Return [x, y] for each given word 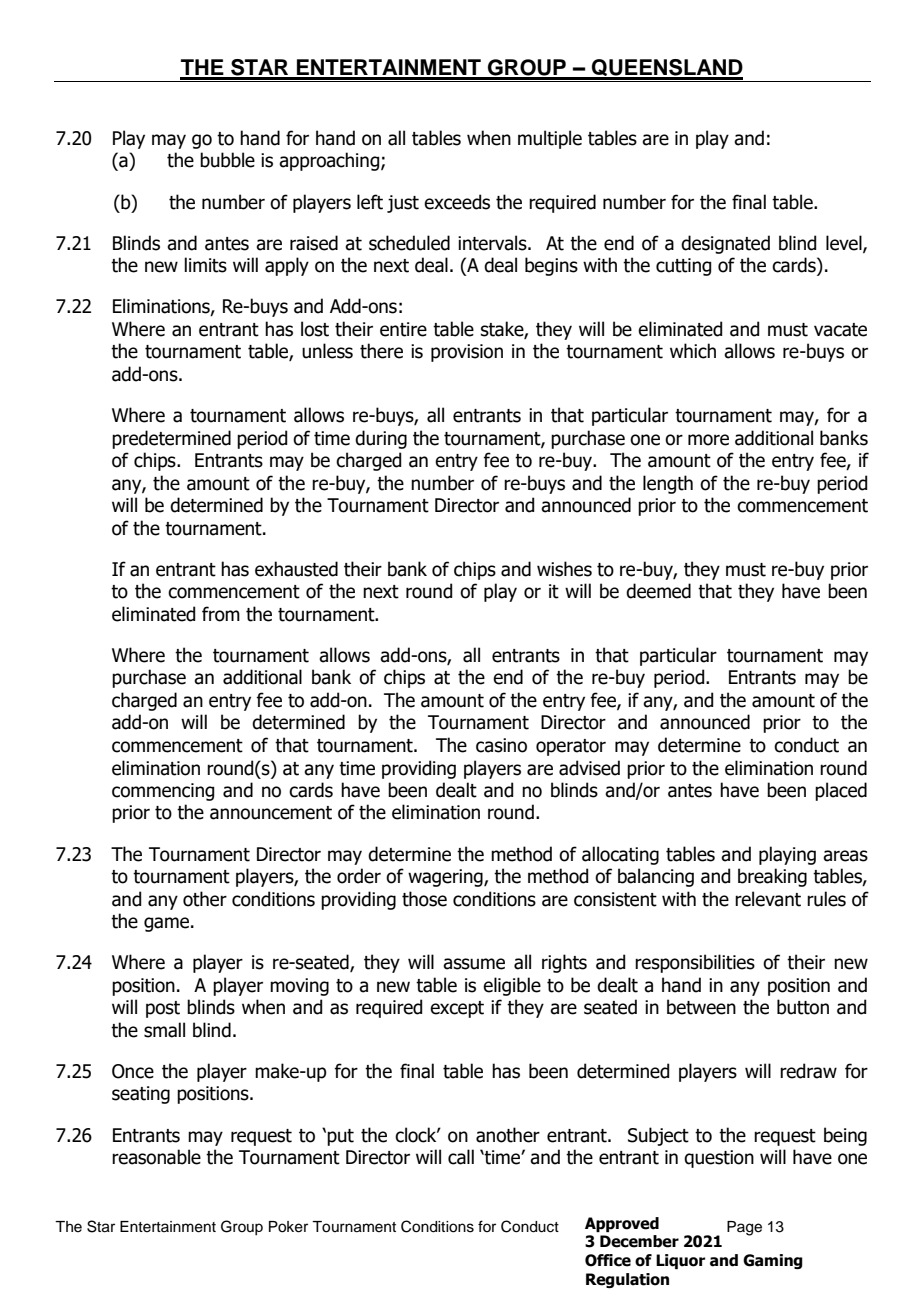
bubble [227, 160]
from [221, 614]
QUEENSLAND [666, 69]
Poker [288, 1227]
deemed [658, 591]
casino [501, 745]
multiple [550, 139]
